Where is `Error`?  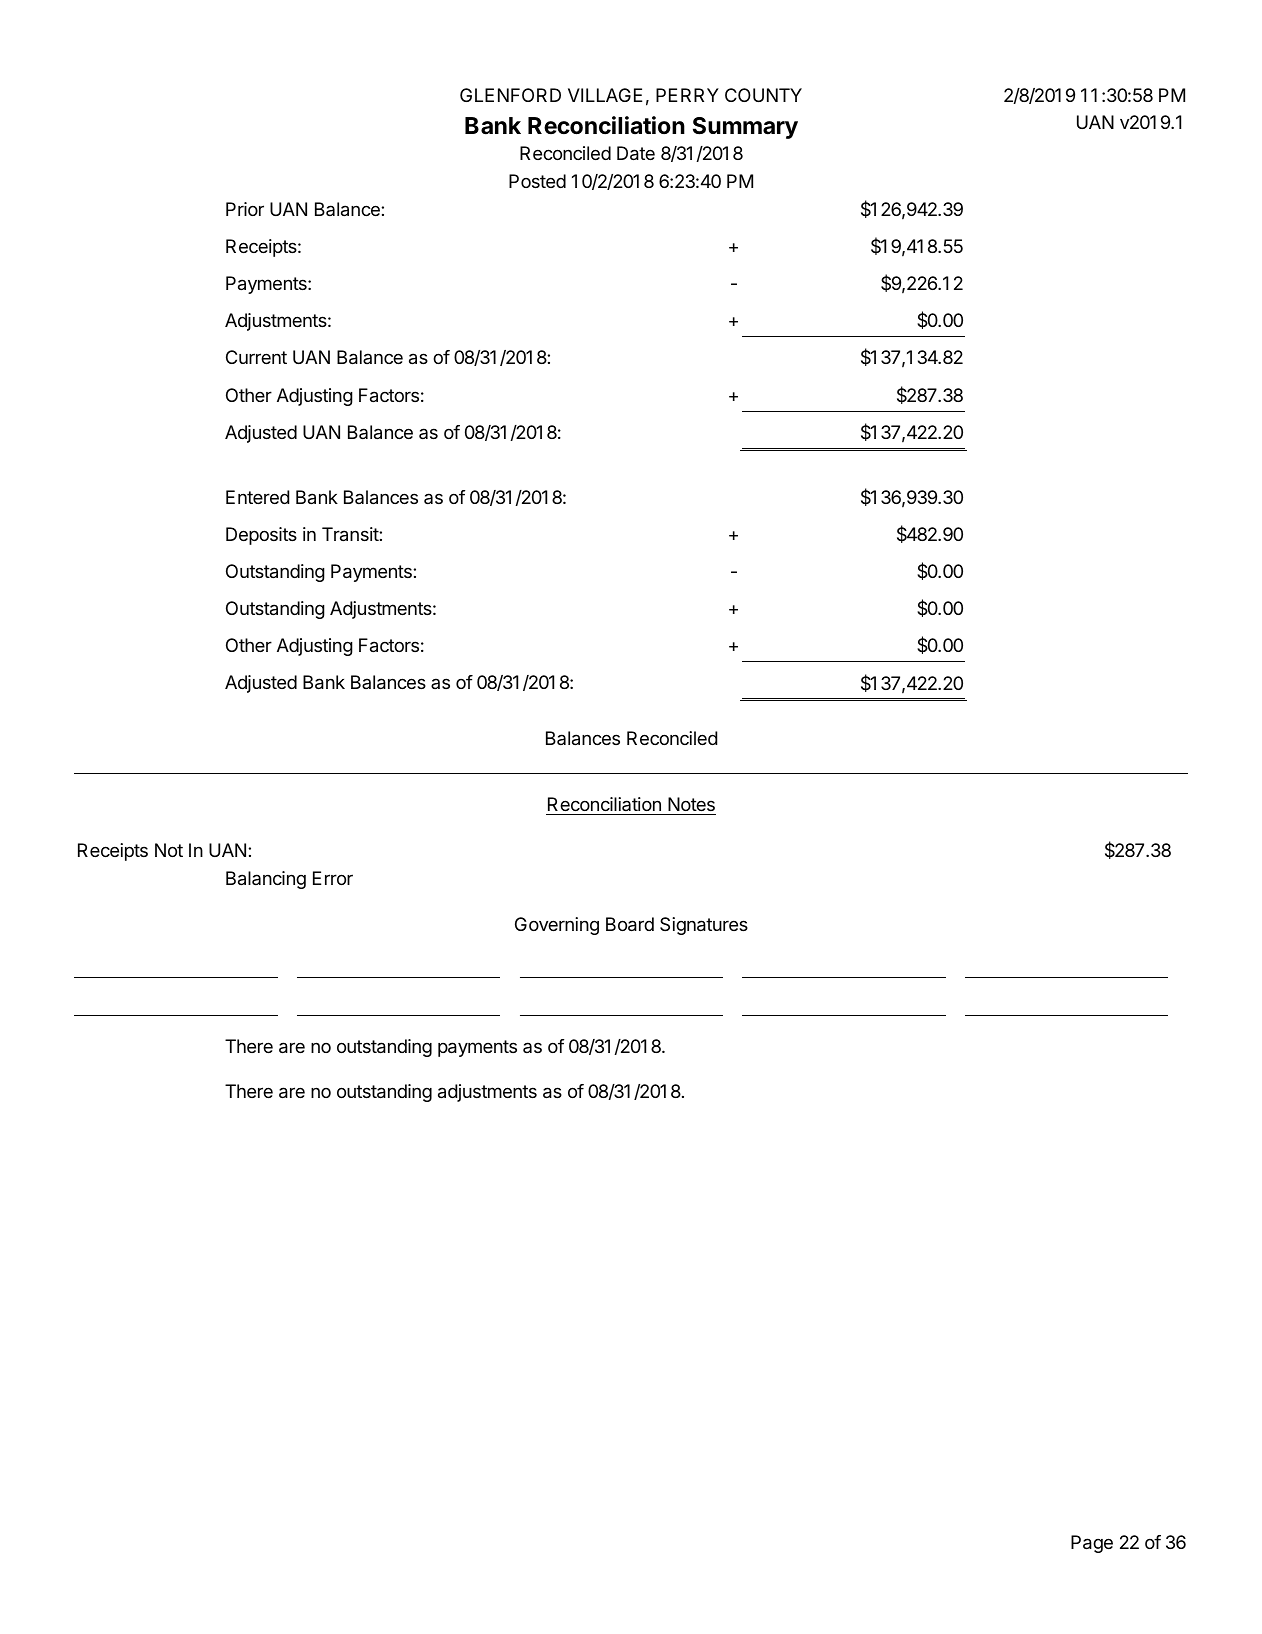
Error is located at coordinates (333, 878).
